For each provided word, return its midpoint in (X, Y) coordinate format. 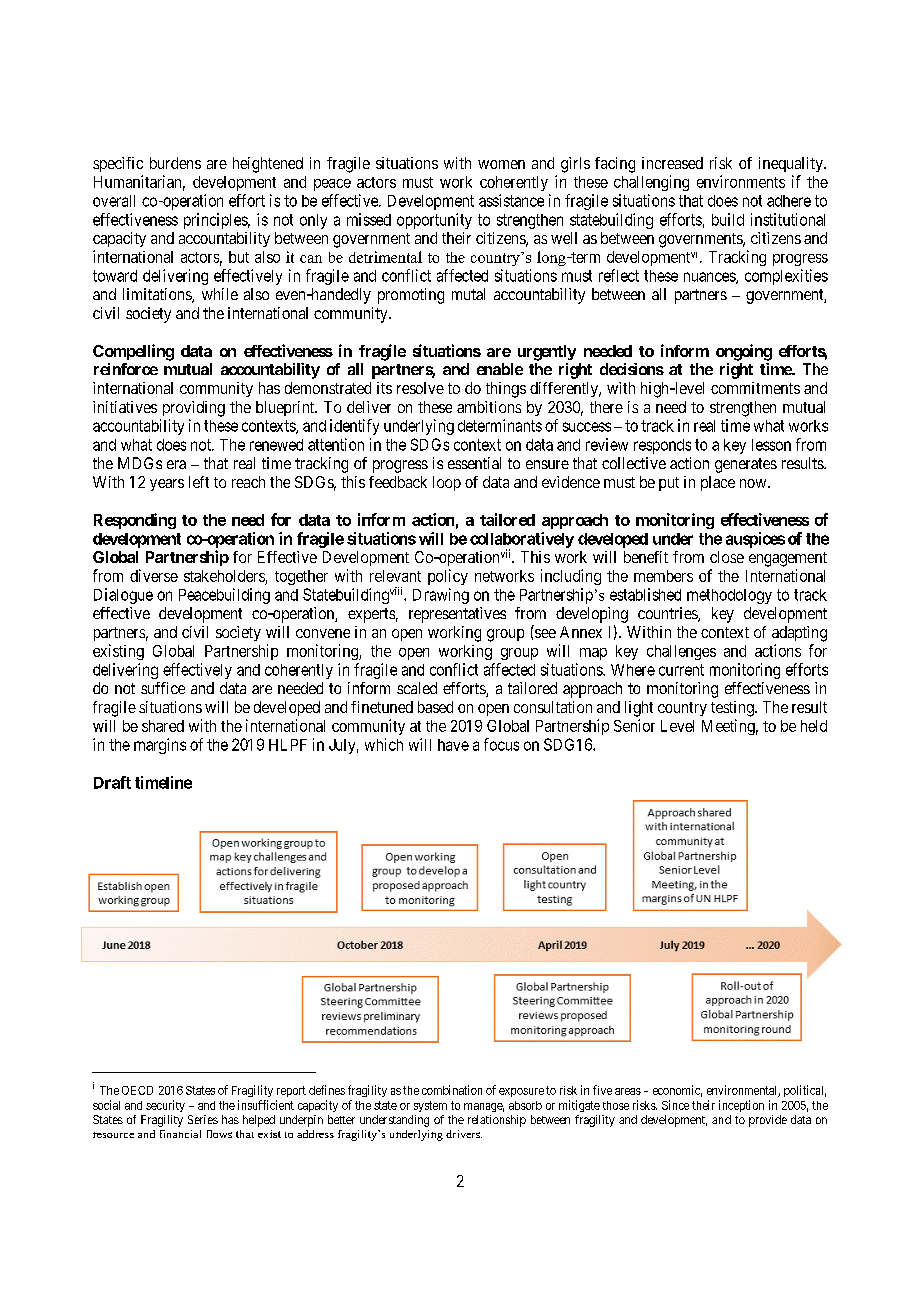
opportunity (434, 221)
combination (452, 1090)
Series (203, 1119)
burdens (175, 163)
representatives (457, 615)
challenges (681, 652)
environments (741, 181)
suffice (163, 688)
